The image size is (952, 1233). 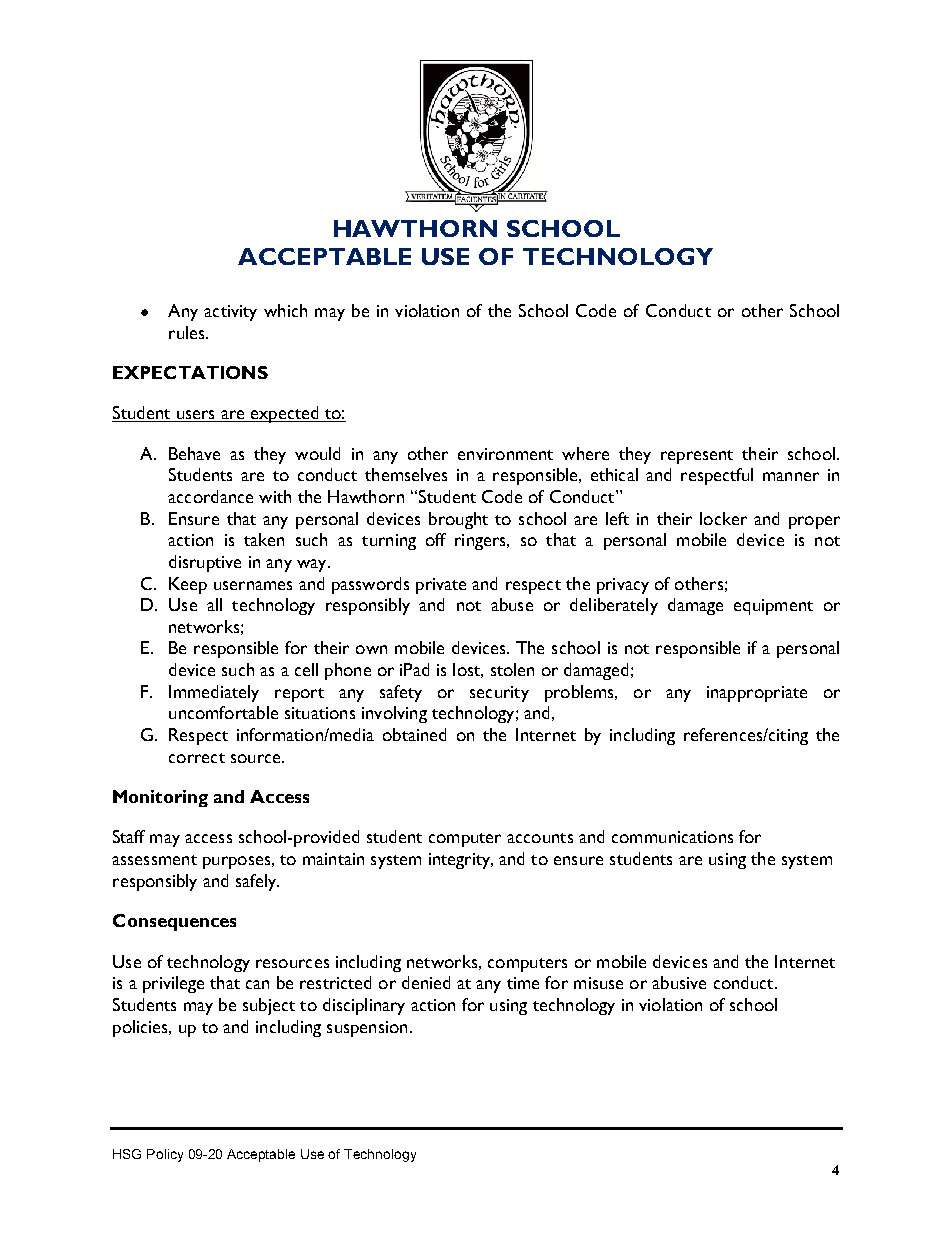 I want to click on represent, so click(x=697, y=457).
